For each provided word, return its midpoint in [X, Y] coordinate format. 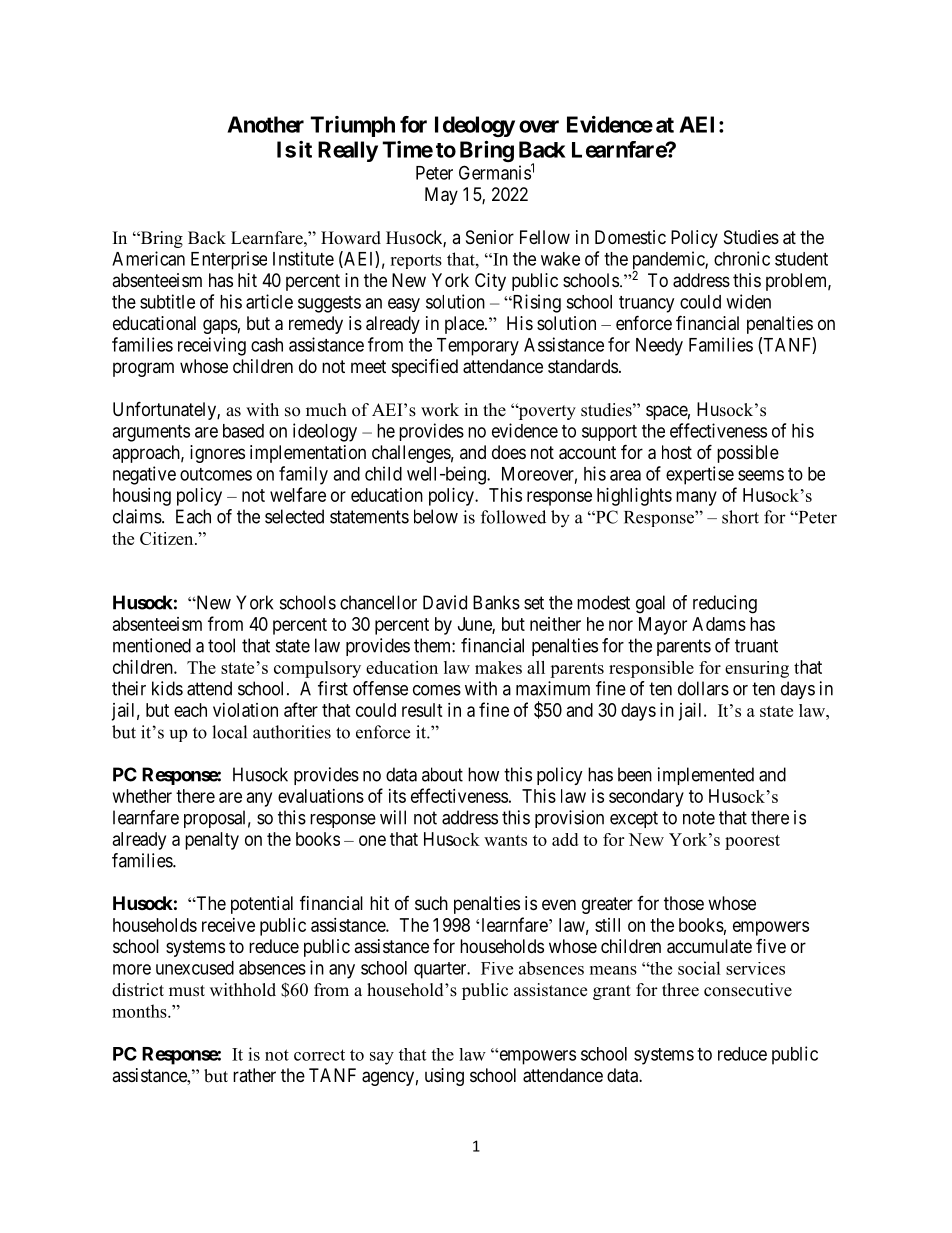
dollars [703, 688]
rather [254, 1075]
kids [167, 688]
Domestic [630, 237]
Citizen [168, 538]
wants [505, 840]
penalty [212, 841]
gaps [220, 326]
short [740, 517]
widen [748, 301]
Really [348, 151]
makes [498, 667]
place [465, 325]
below [436, 516]
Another [265, 124]
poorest [752, 842]
